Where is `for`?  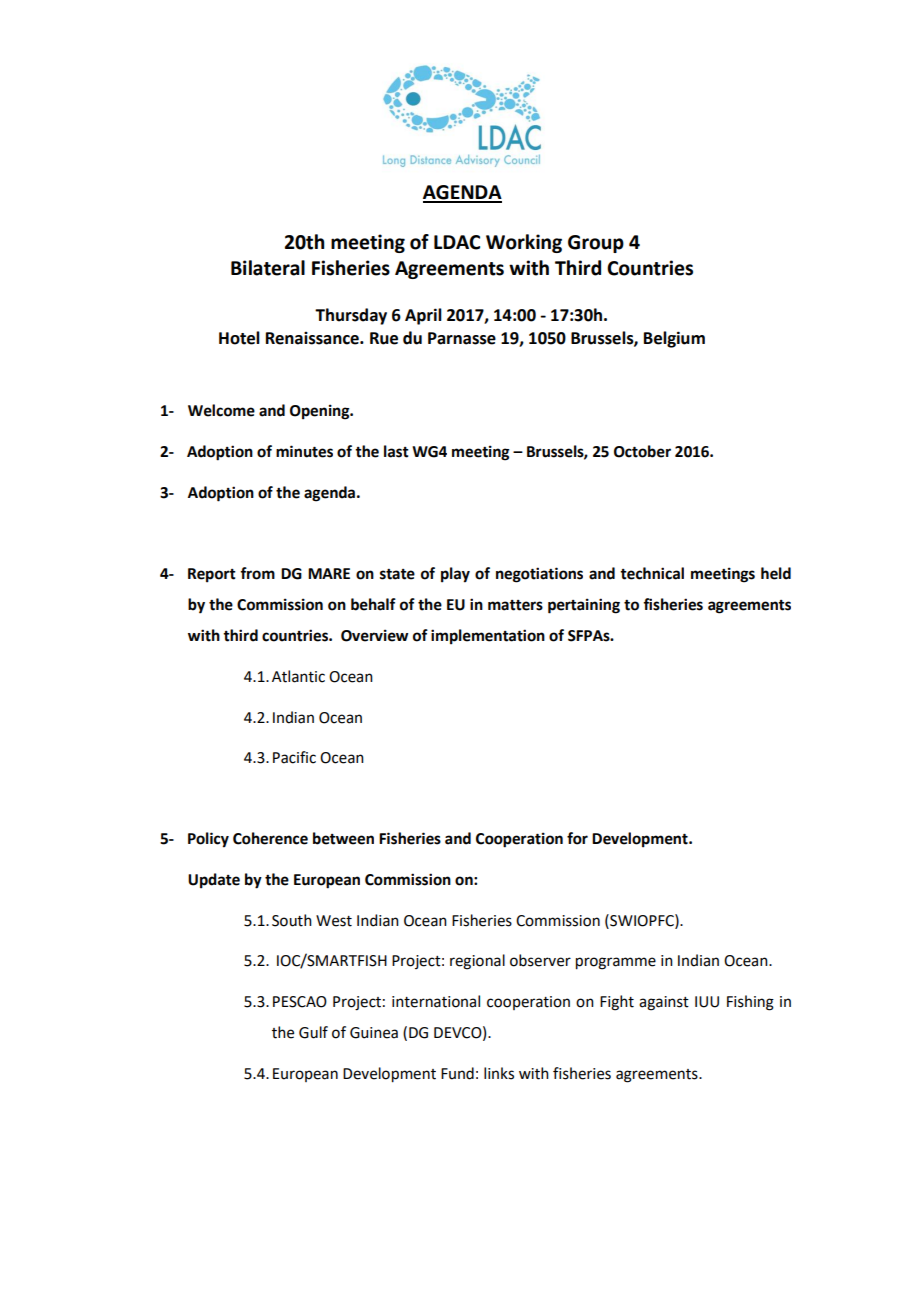
for is located at coordinates (577, 838).
